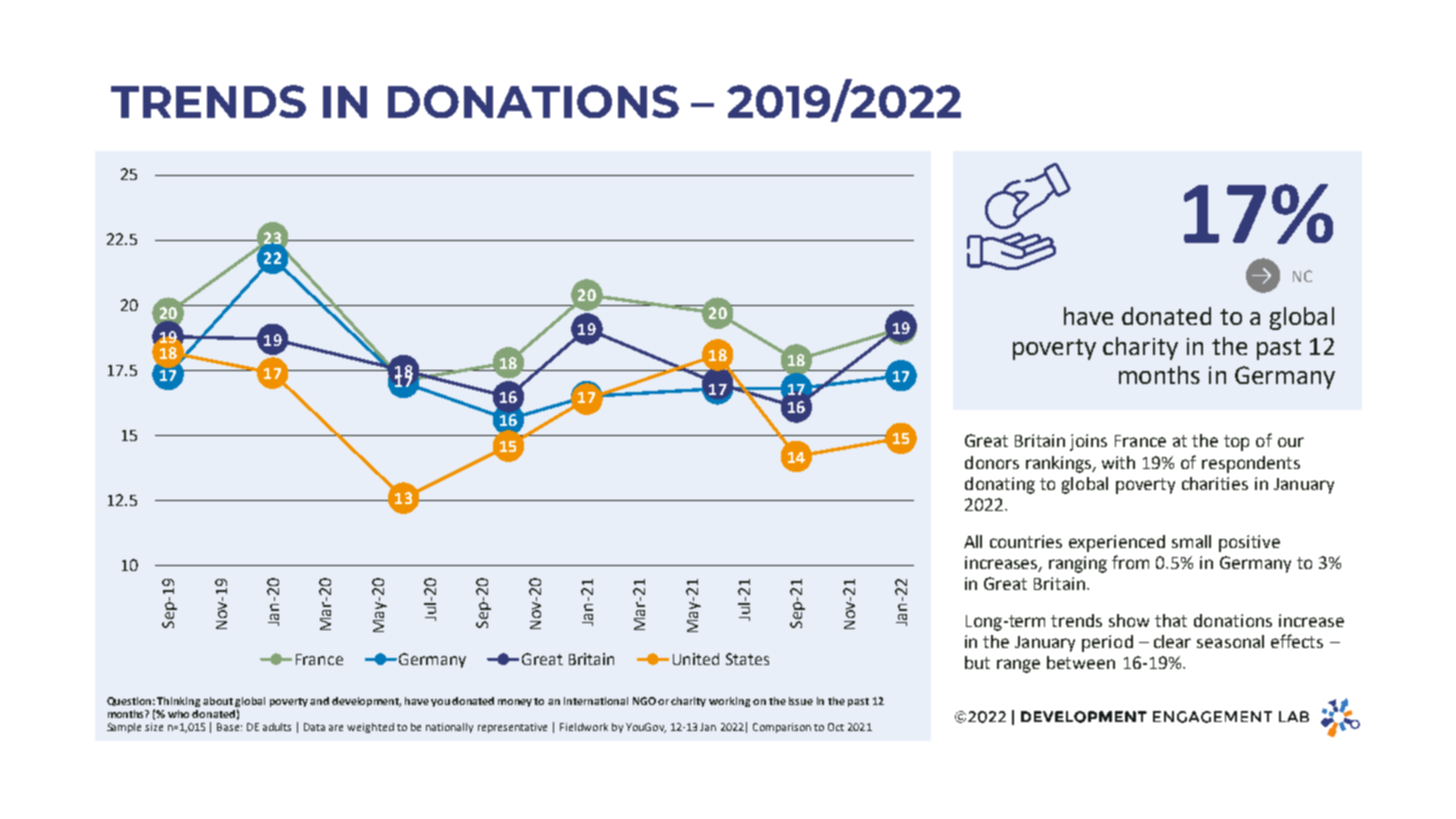 The height and width of the image is (819, 1456). What do you see at coordinates (1088, 442) in the image?
I see `joins` at bounding box center [1088, 442].
